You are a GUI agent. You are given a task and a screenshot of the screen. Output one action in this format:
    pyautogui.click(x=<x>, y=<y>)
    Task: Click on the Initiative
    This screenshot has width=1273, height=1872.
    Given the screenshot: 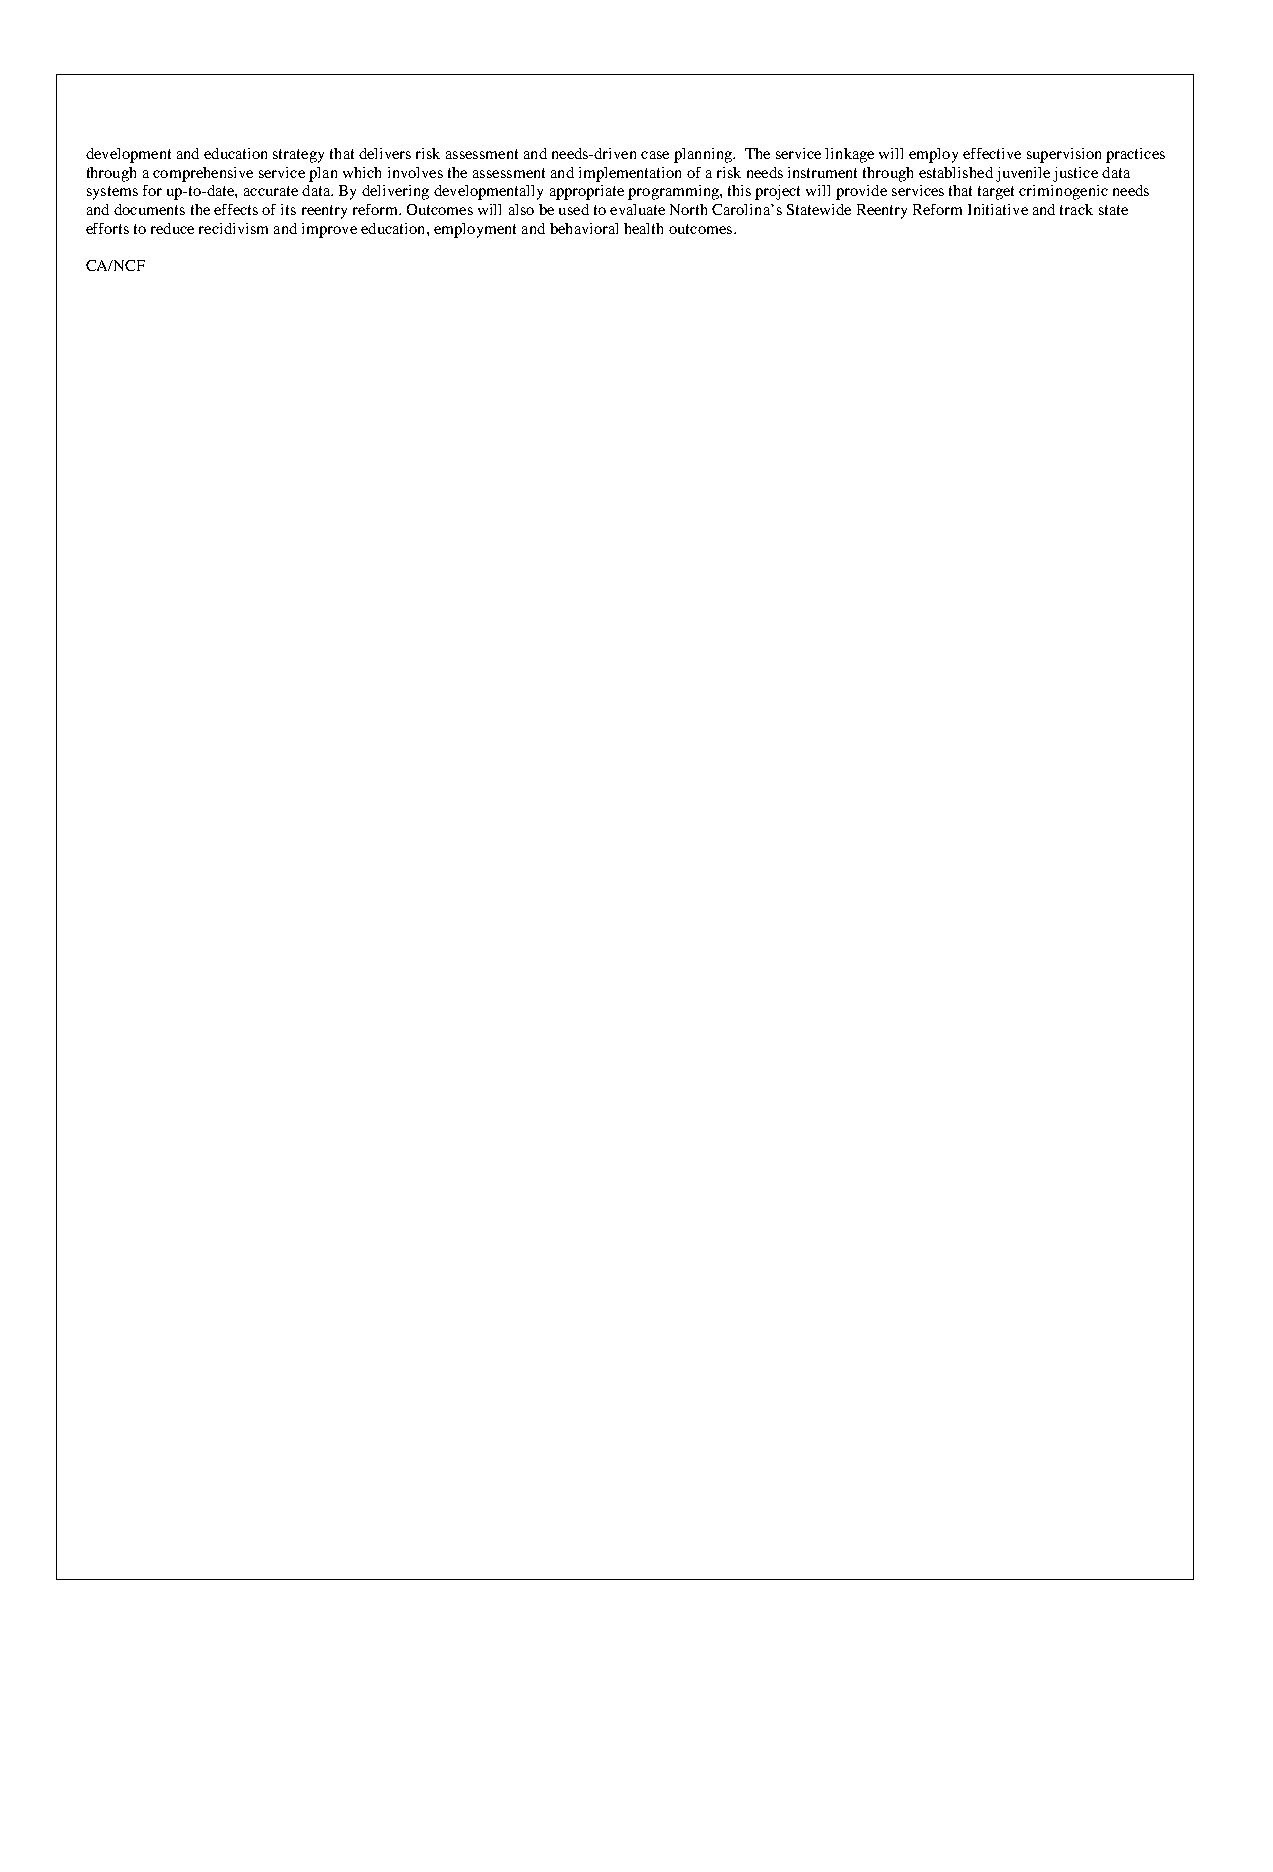 What is the action you would take?
    pyautogui.click(x=998, y=209)
